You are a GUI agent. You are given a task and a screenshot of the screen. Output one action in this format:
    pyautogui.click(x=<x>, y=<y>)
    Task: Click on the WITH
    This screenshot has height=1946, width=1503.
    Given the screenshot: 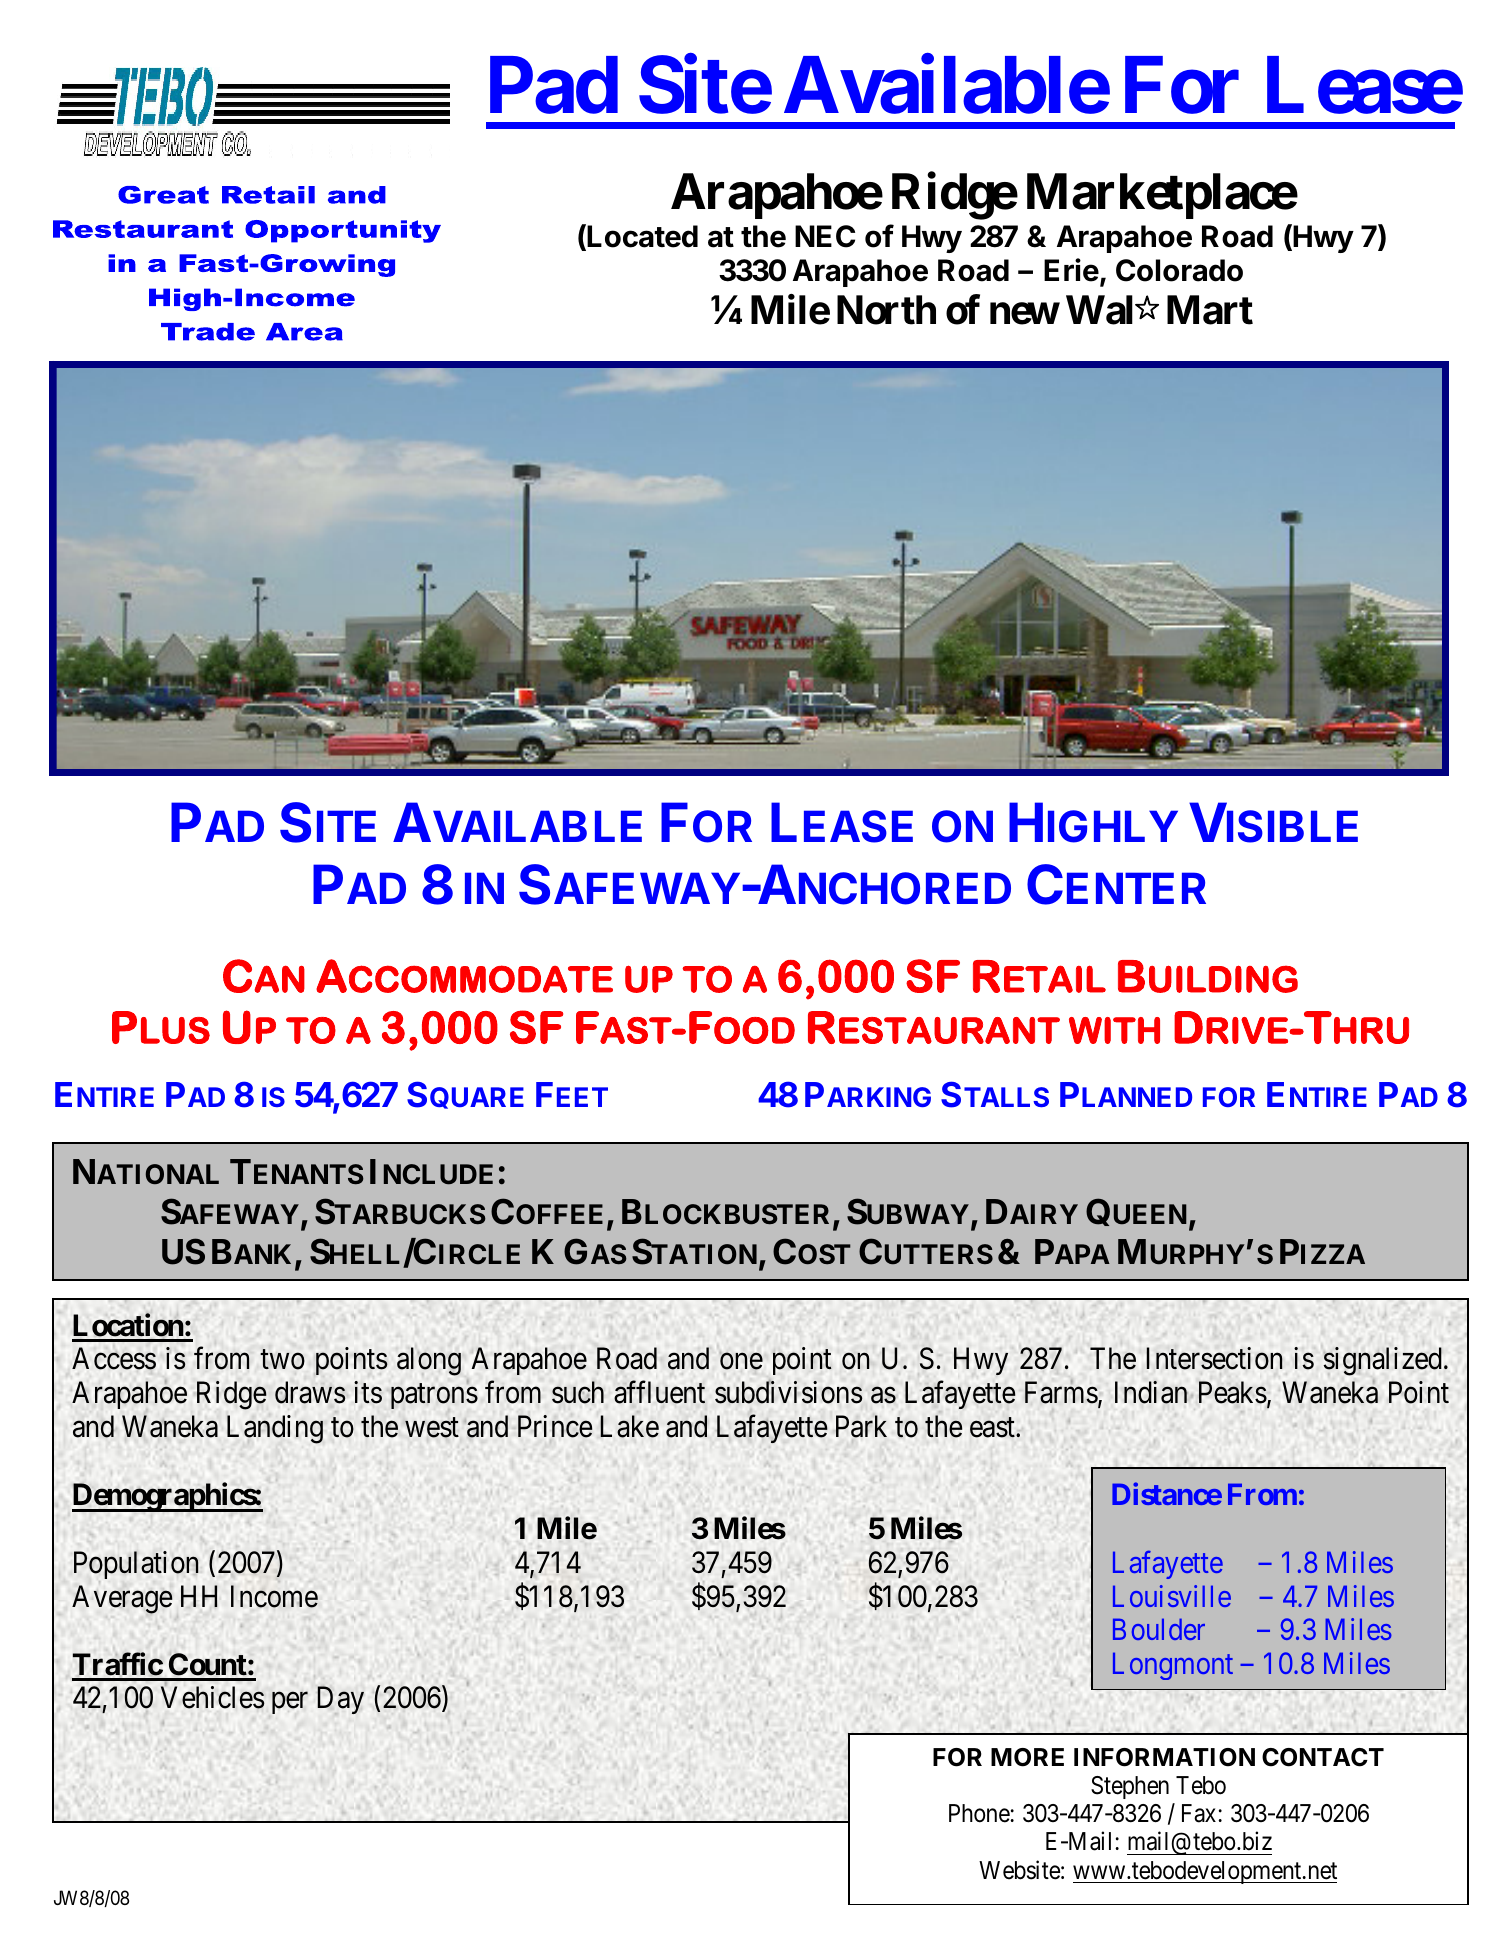 What is the action you would take?
    pyautogui.click(x=1114, y=1030)
